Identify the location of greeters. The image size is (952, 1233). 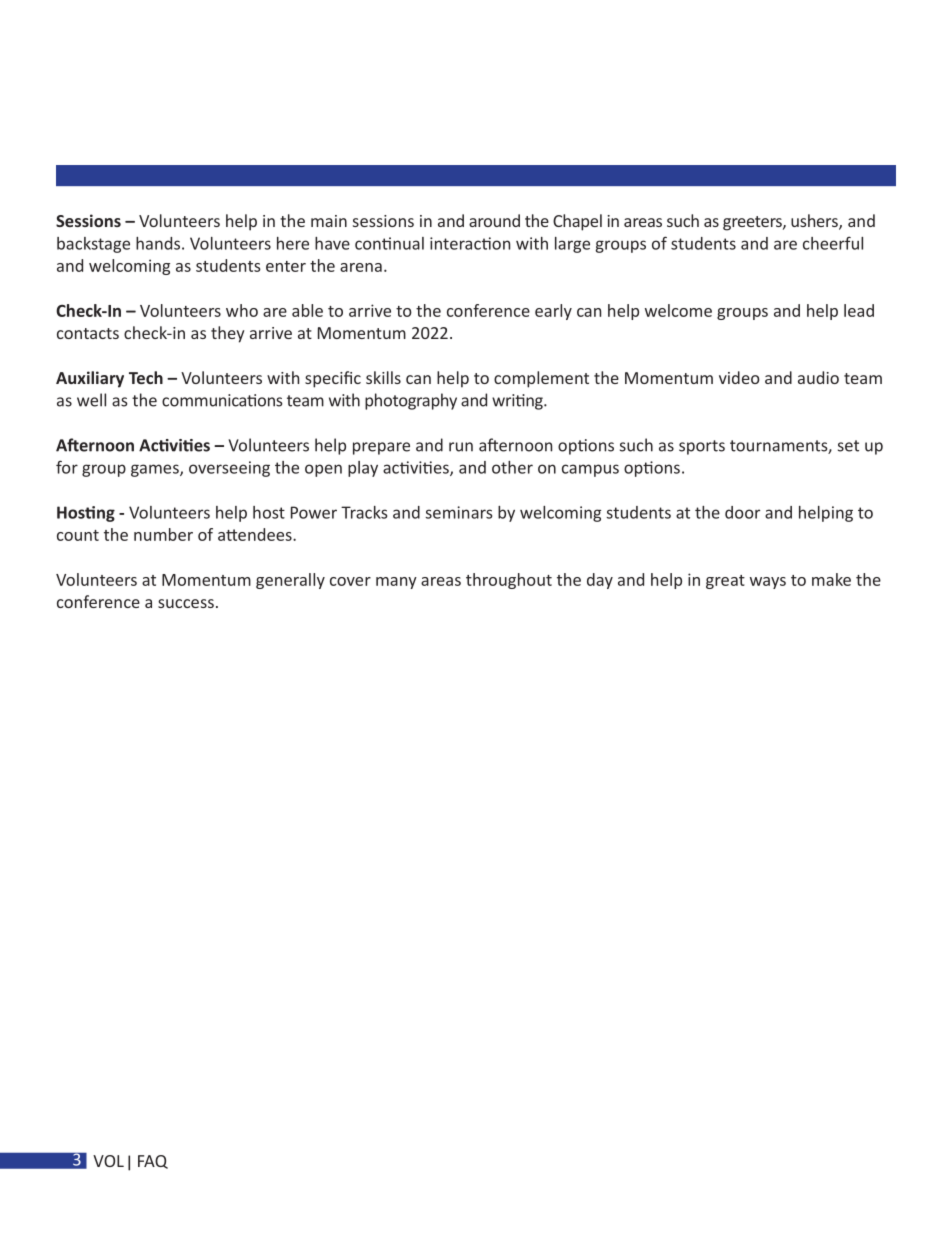
(753, 223).
